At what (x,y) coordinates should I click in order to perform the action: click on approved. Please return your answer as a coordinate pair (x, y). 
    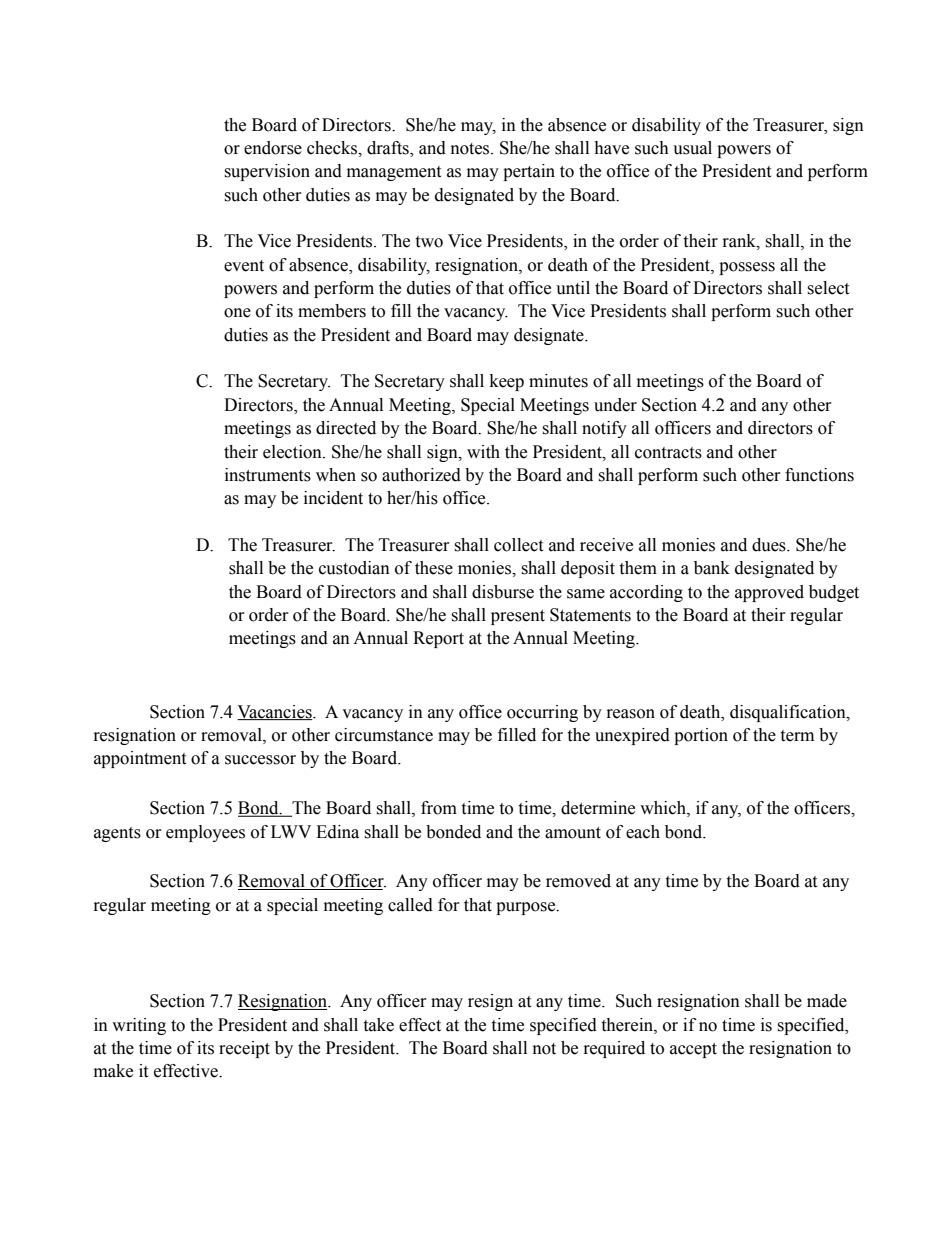
    Looking at the image, I should click on (769, 593).
